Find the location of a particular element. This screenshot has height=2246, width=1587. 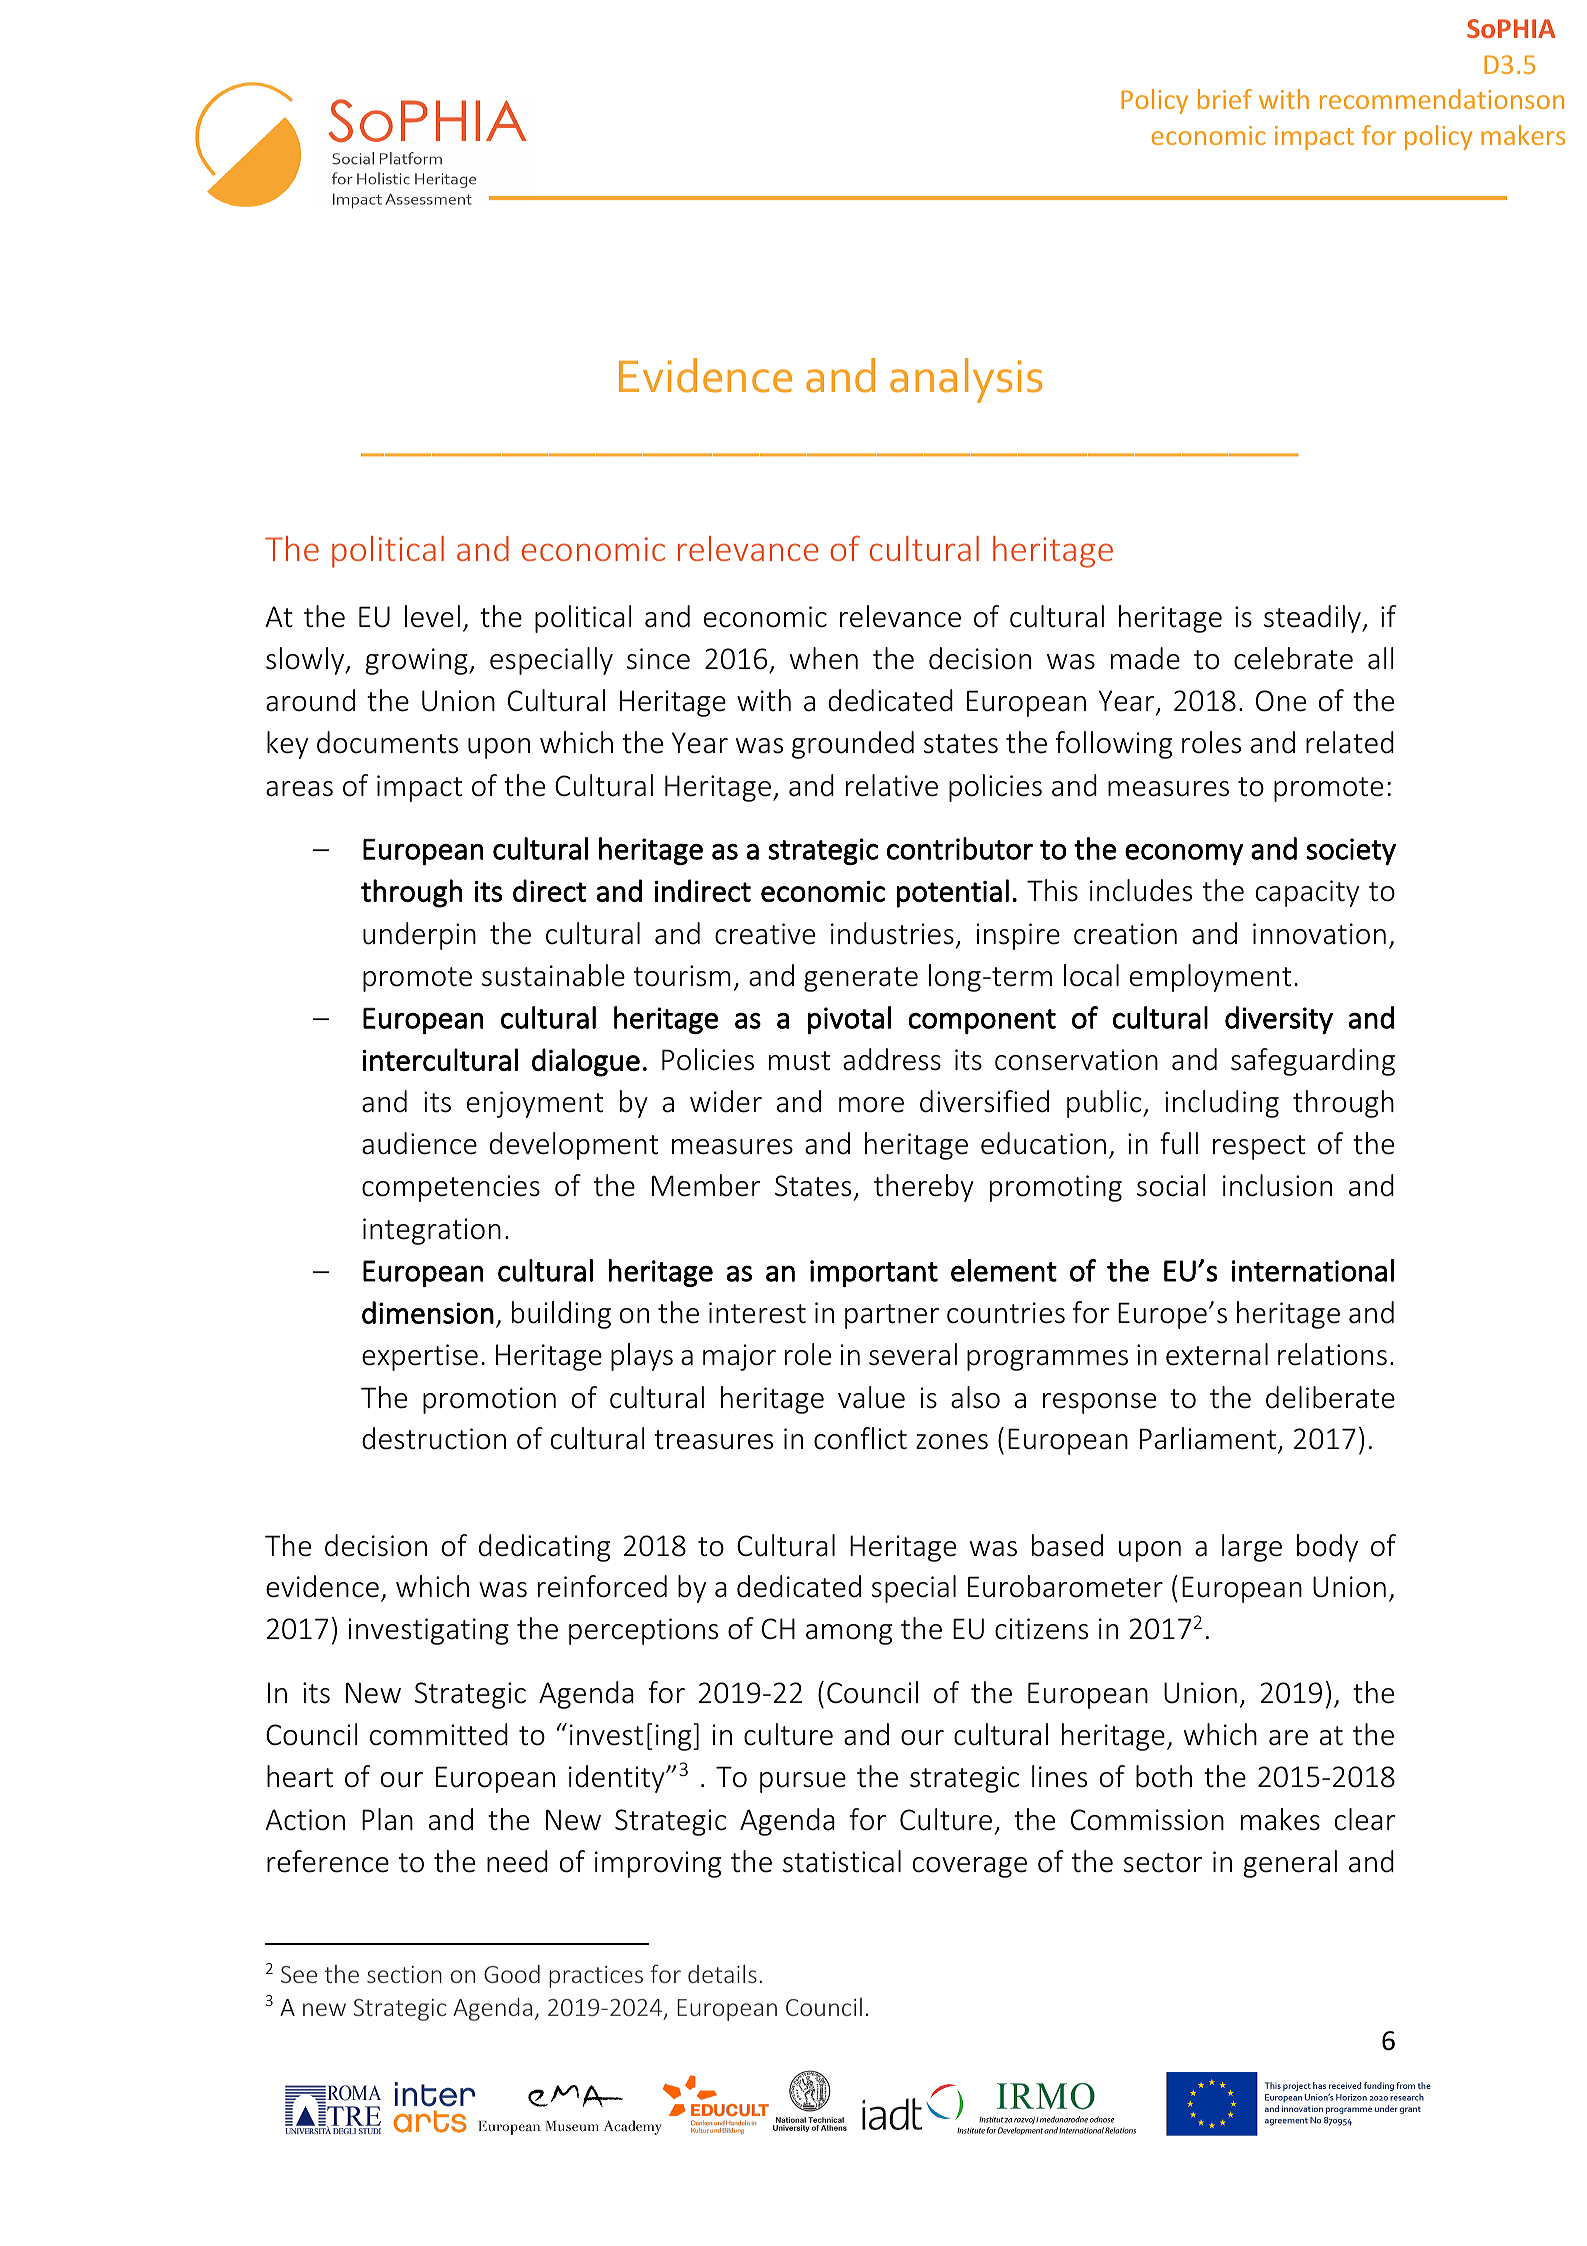

makers is located at coordinates (1523, 135).
